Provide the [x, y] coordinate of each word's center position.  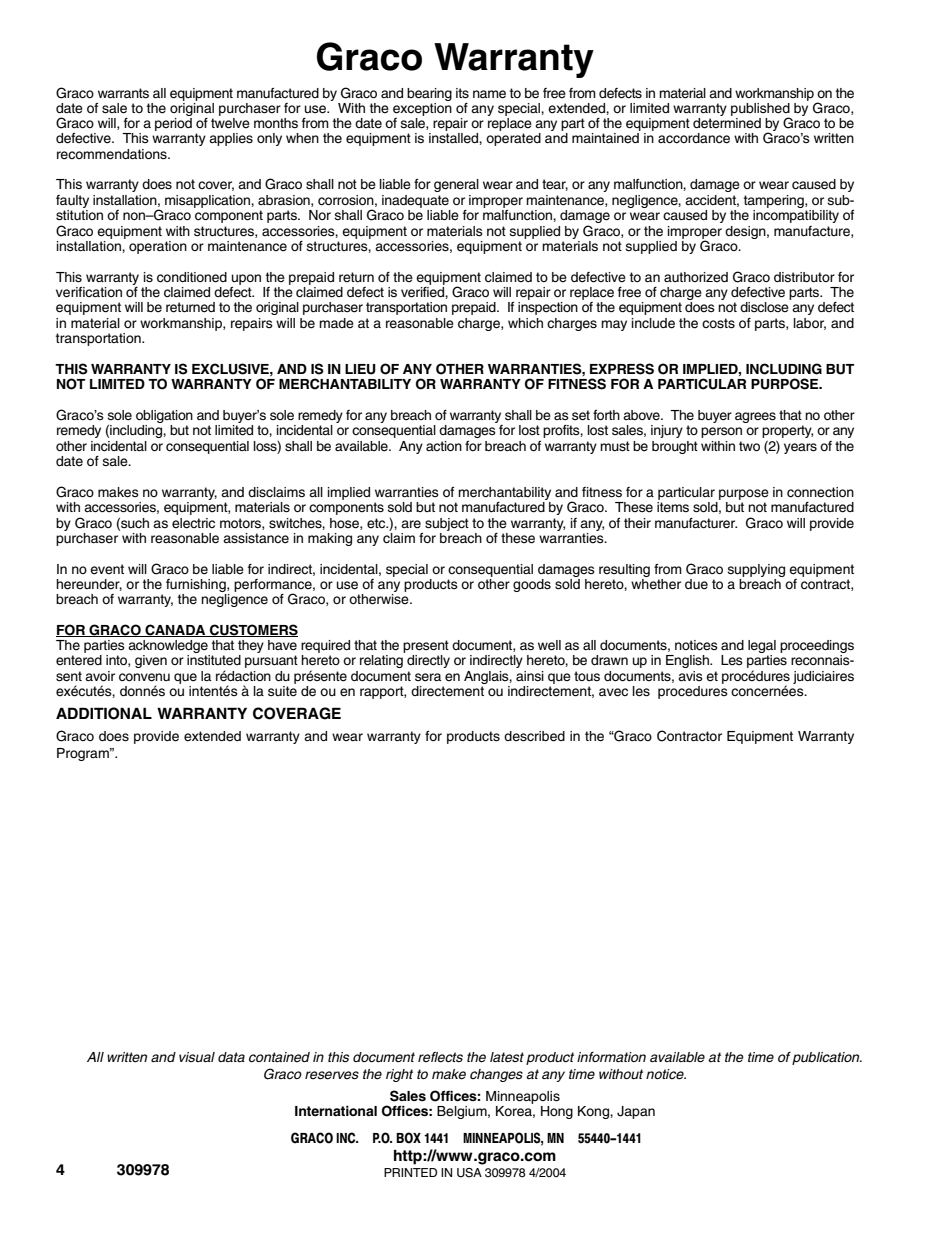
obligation [164, 416]
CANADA [175, 630]
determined [727, 123]
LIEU [360, 369]
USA [469, 1173]
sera [428, 677]
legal [762, 648]
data [231, 1057]
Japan [636, 1112]
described [534, 736]
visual [197, 1057]
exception [422, 108]
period [173, 124]
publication [827, 1058]
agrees [755, 417]
